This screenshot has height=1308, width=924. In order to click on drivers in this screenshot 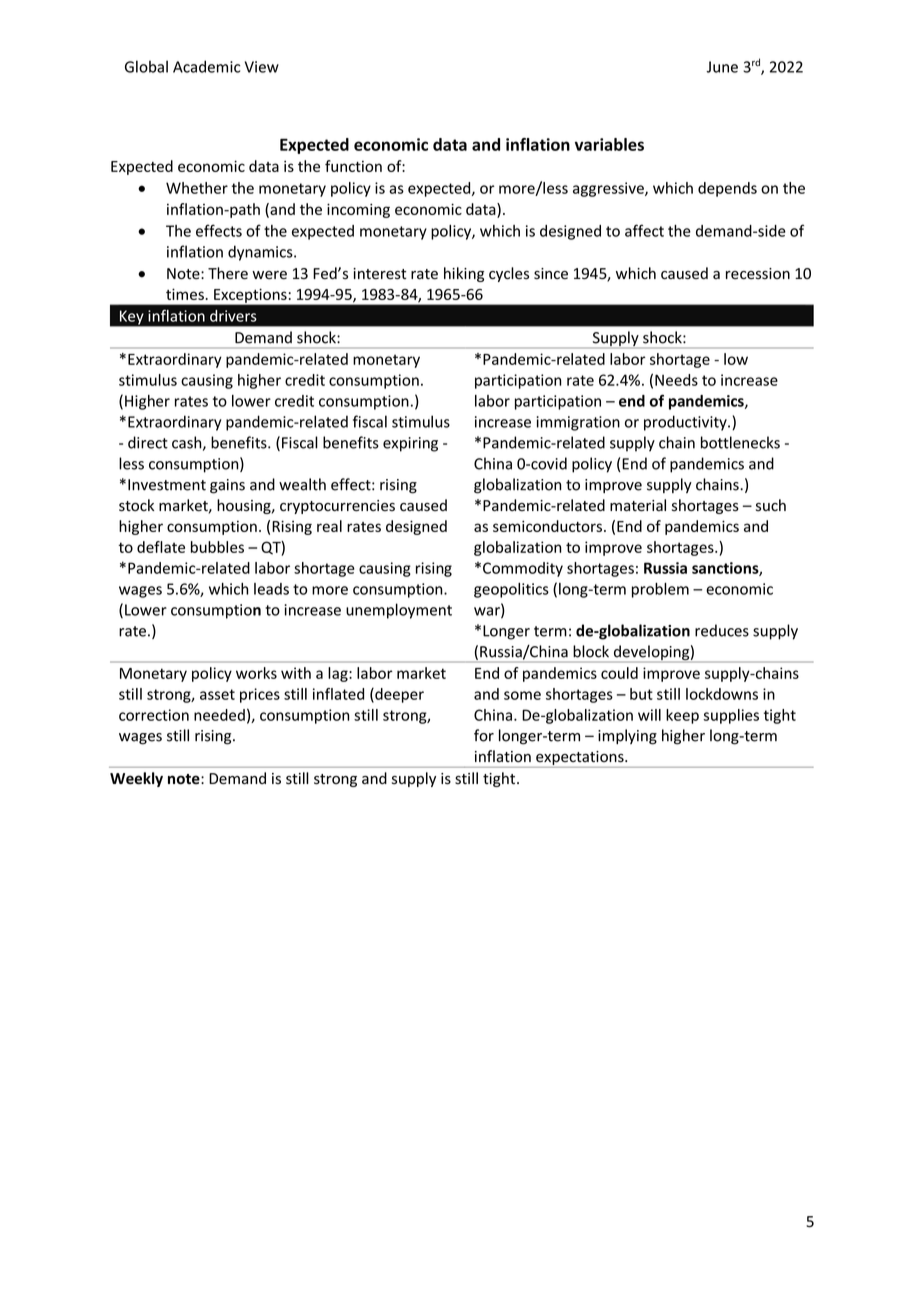, I will do `click(233, 316)`.
